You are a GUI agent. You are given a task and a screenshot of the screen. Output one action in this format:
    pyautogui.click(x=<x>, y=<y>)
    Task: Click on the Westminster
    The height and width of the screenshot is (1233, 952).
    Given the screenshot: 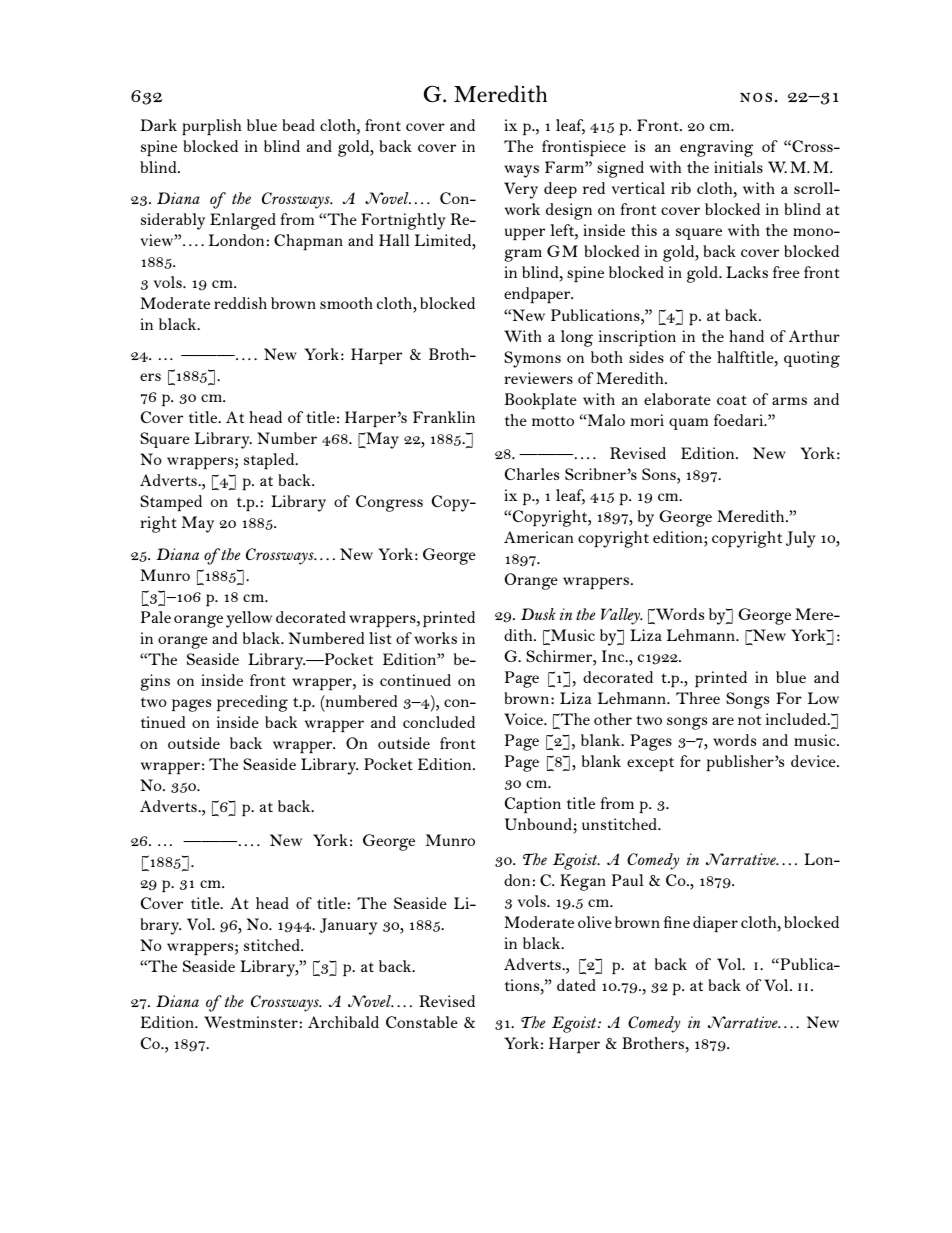 What is the action you would take?
    pyautogui.click(x=251, y=1022)
